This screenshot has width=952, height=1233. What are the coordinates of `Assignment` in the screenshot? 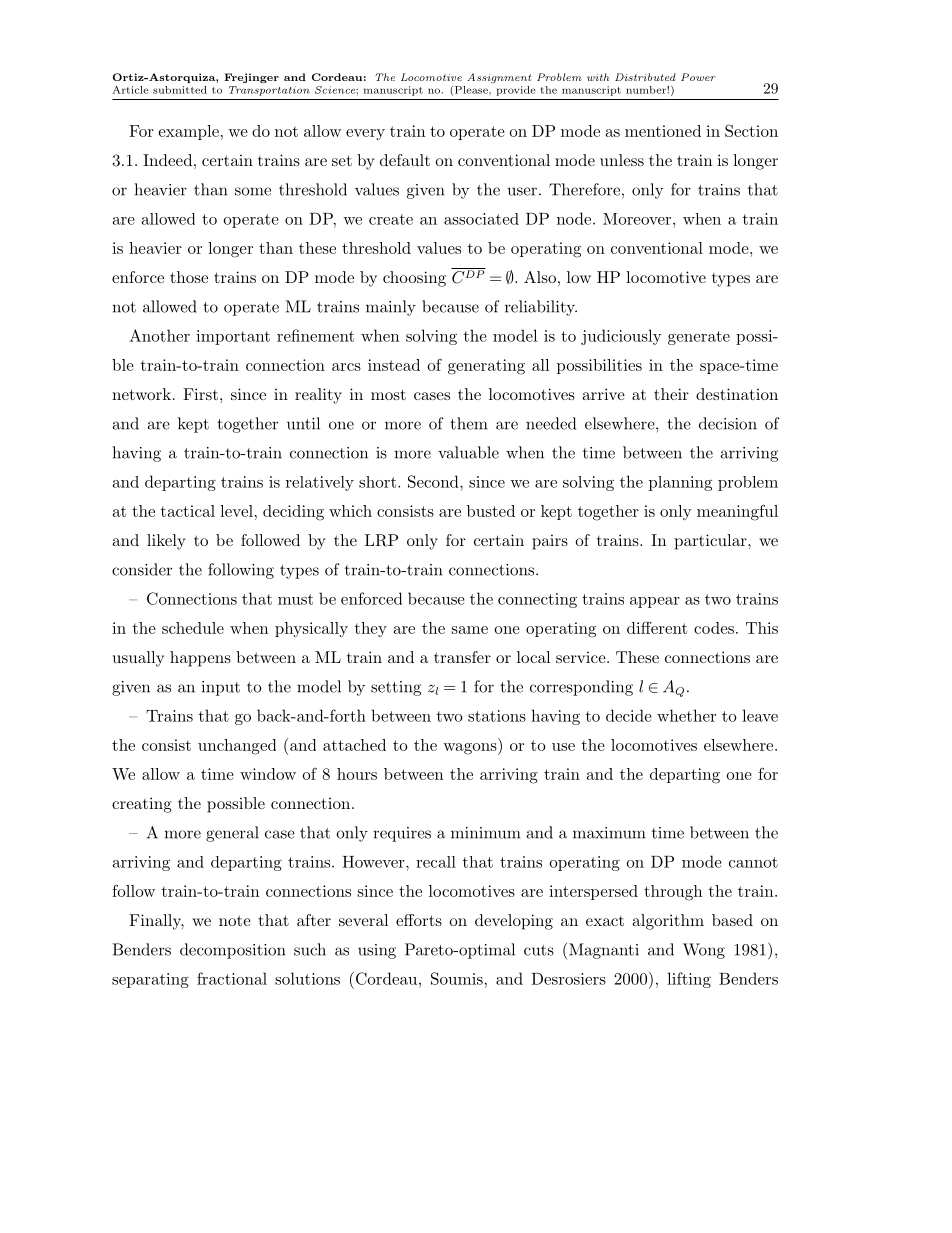 It's located at (499, 78).
